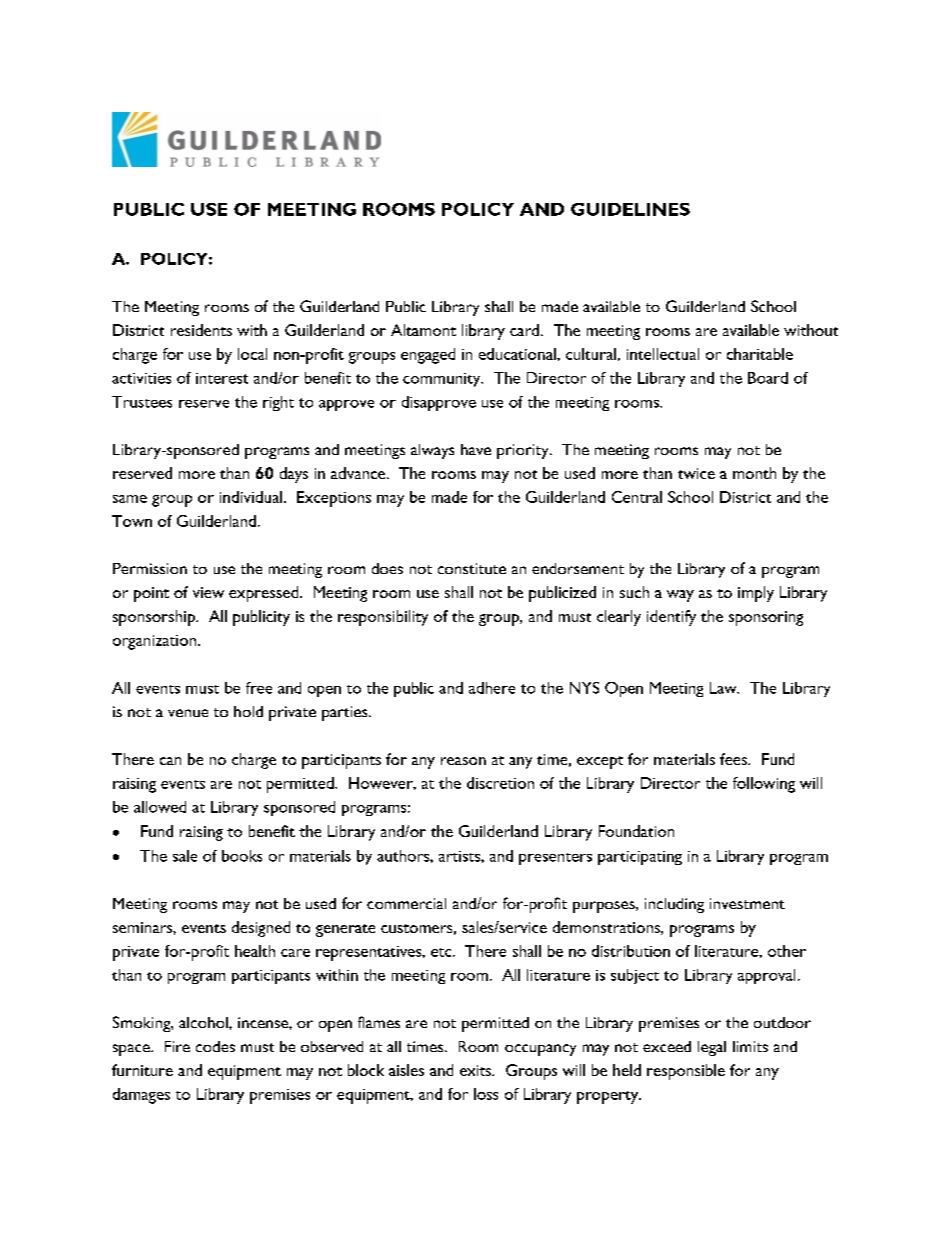 The image size is (952, 1233). What do you see at coordinates (524, 330) in the screenshot?
I see `card` at bounding box center [524, 330].
